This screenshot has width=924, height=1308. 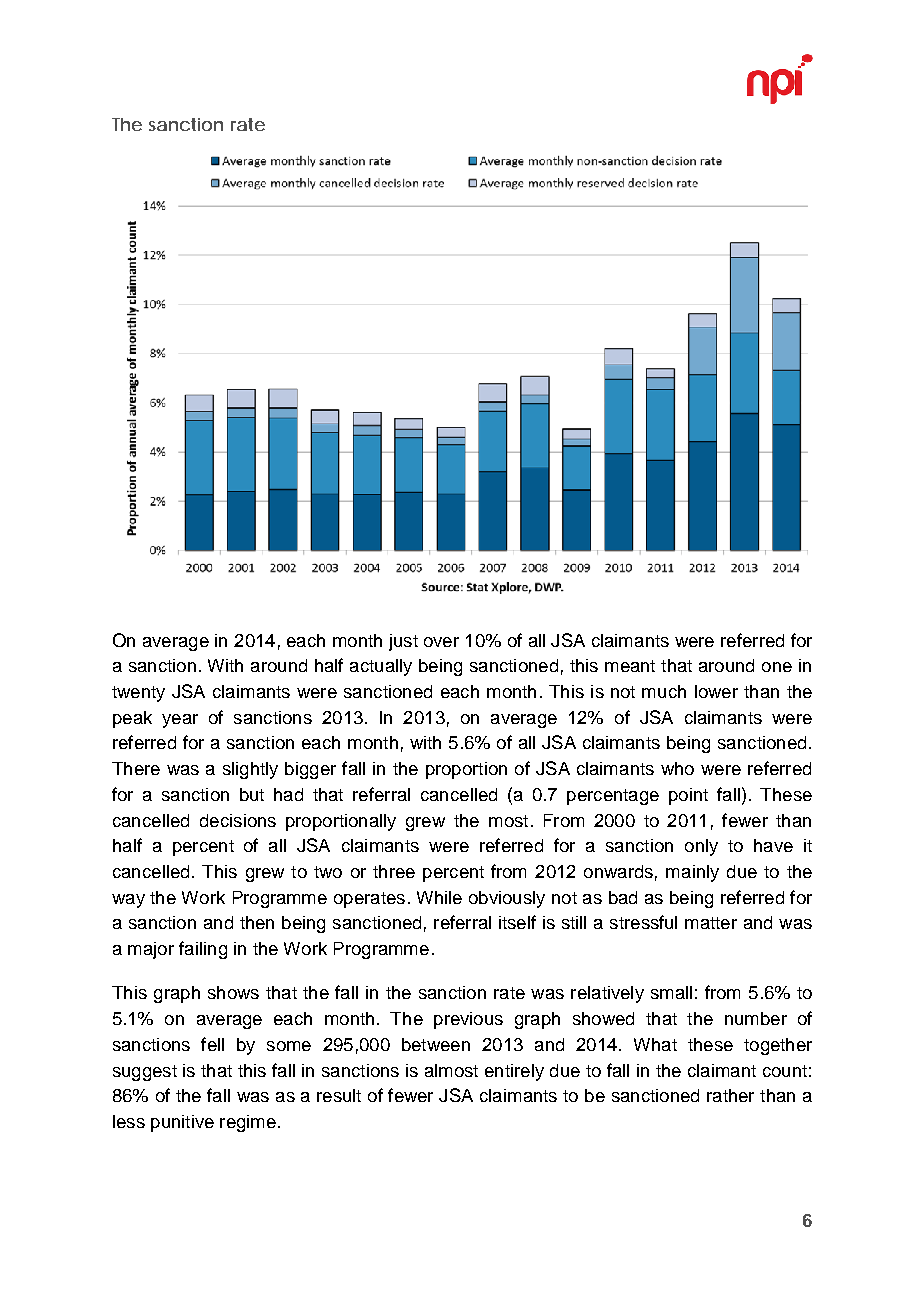 I want to click on While, so click(x=439, y=897).
